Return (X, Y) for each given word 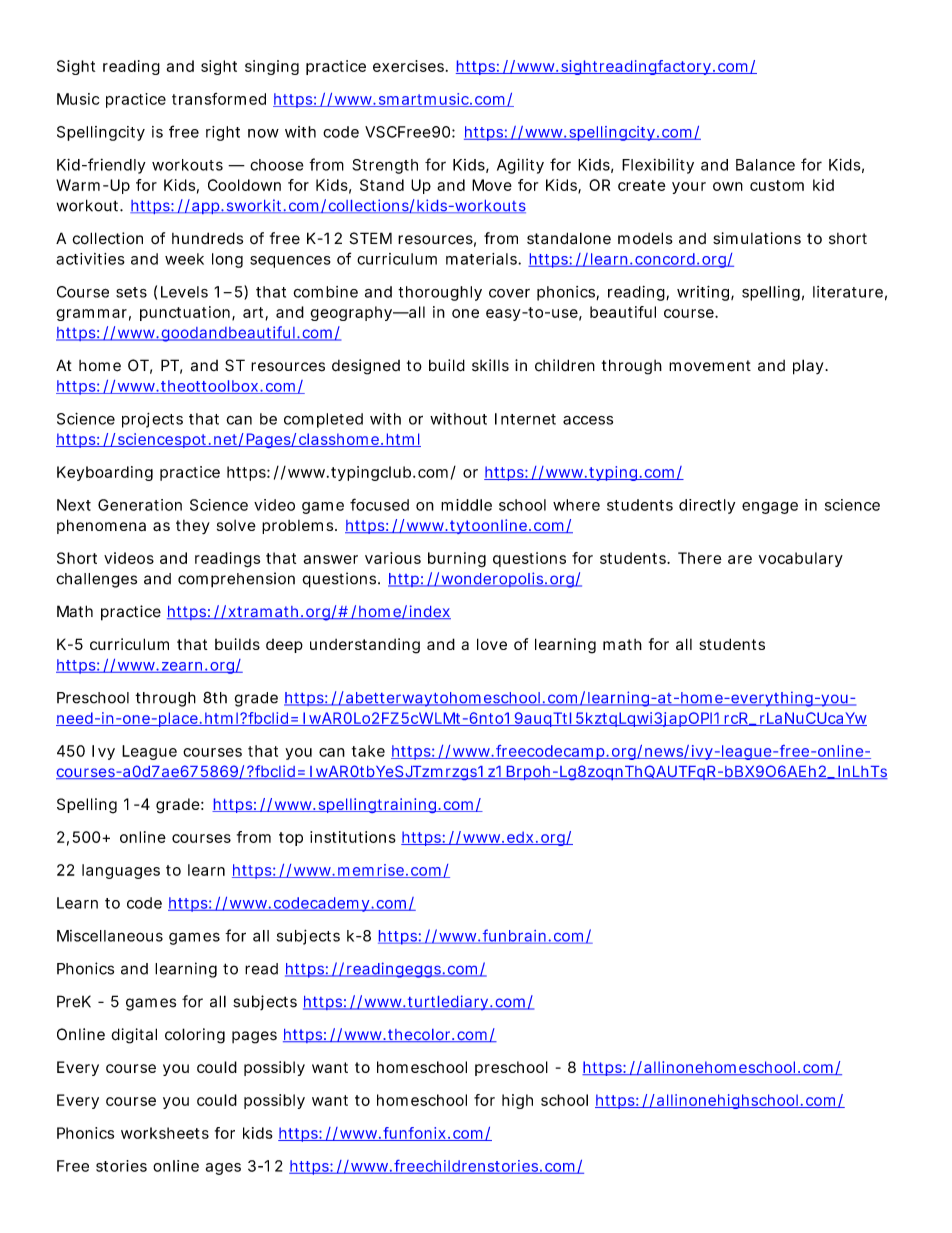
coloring (195, 1036)
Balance (765, 165)
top (291, 839)
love (492, 644)
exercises (410, 66)
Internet (525, 419)
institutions (353, 837)
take (368, 751)
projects (152, 420)
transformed (219, 99)
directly (707, 506)
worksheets (165, 1133)
